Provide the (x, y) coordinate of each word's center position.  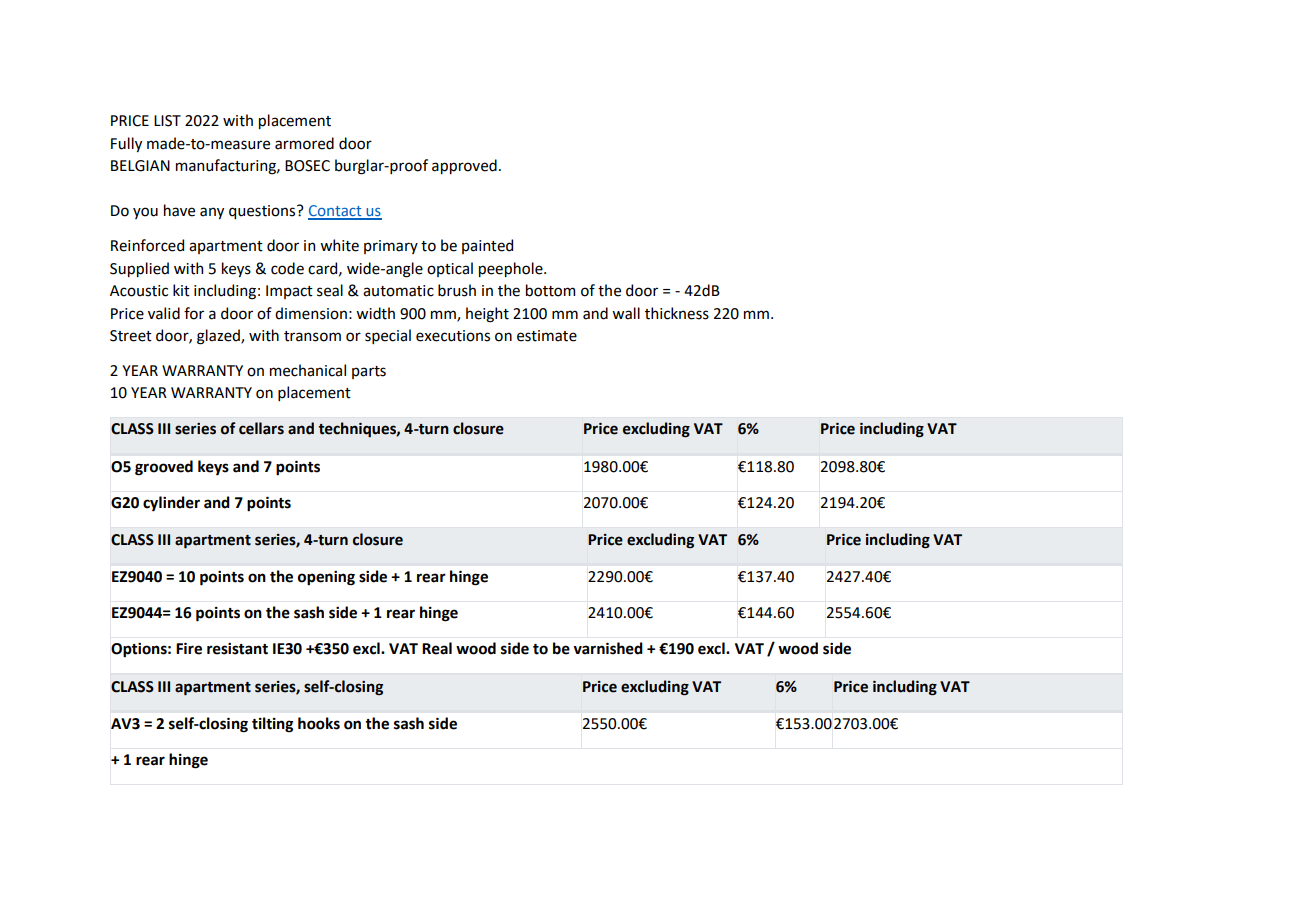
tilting (272, 725)
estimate (547, 336)
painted (487, 246)
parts (369, 372)
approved (464, 166)
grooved (164, 468)
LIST (167, 121)
